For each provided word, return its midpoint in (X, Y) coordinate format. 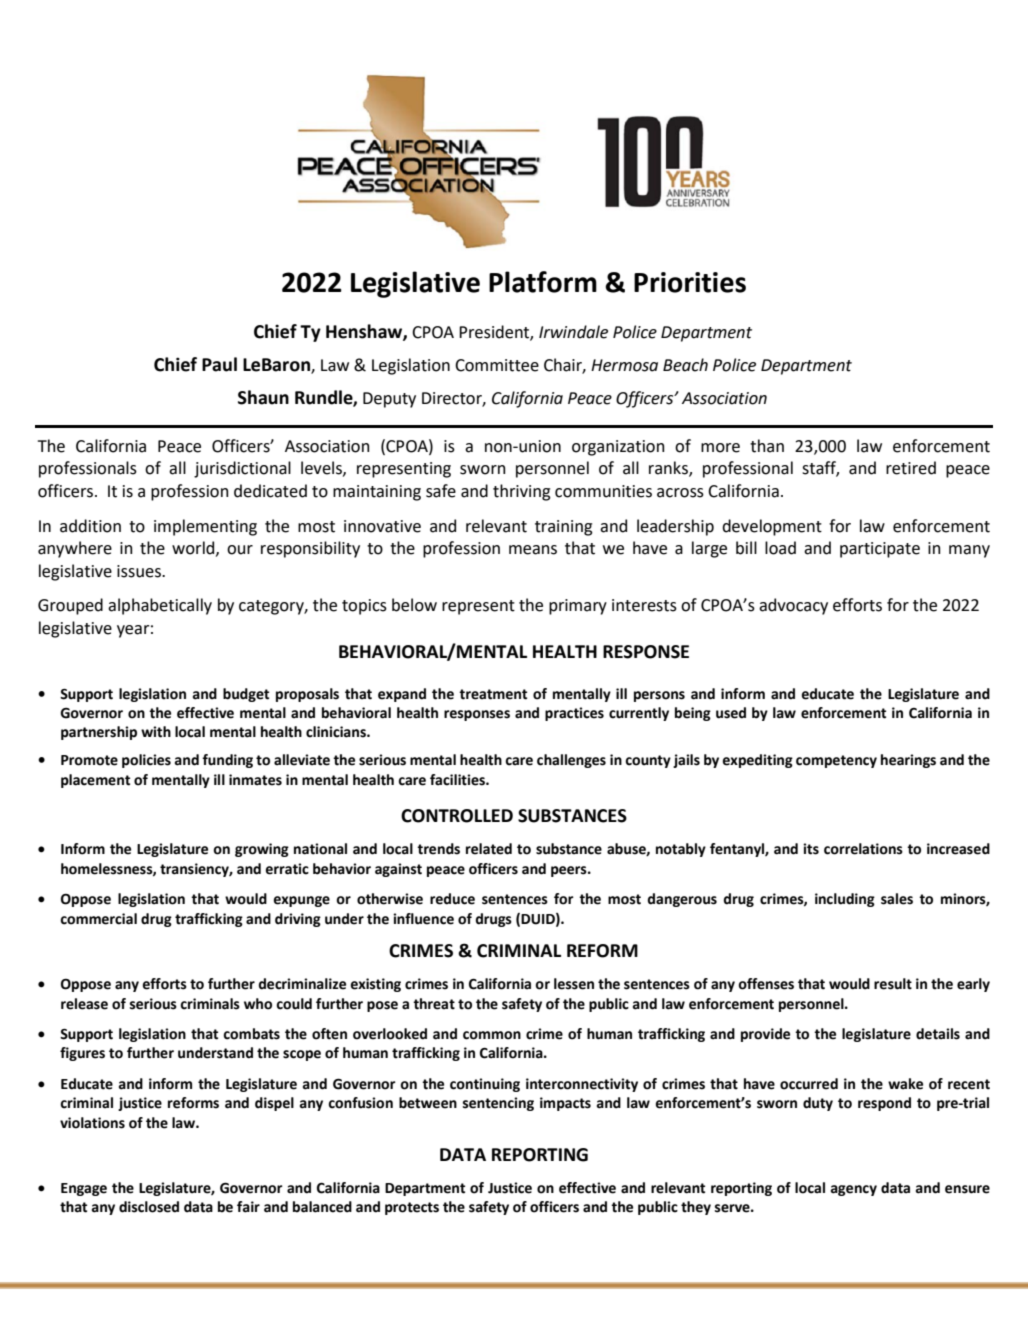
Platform (543, 282)
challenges (571, 761)
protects (412, 1208)
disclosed (149, 1207)
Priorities (690, 282)
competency (836, 761)
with (156, 732)
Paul (219, 364)
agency (854, 1190)
